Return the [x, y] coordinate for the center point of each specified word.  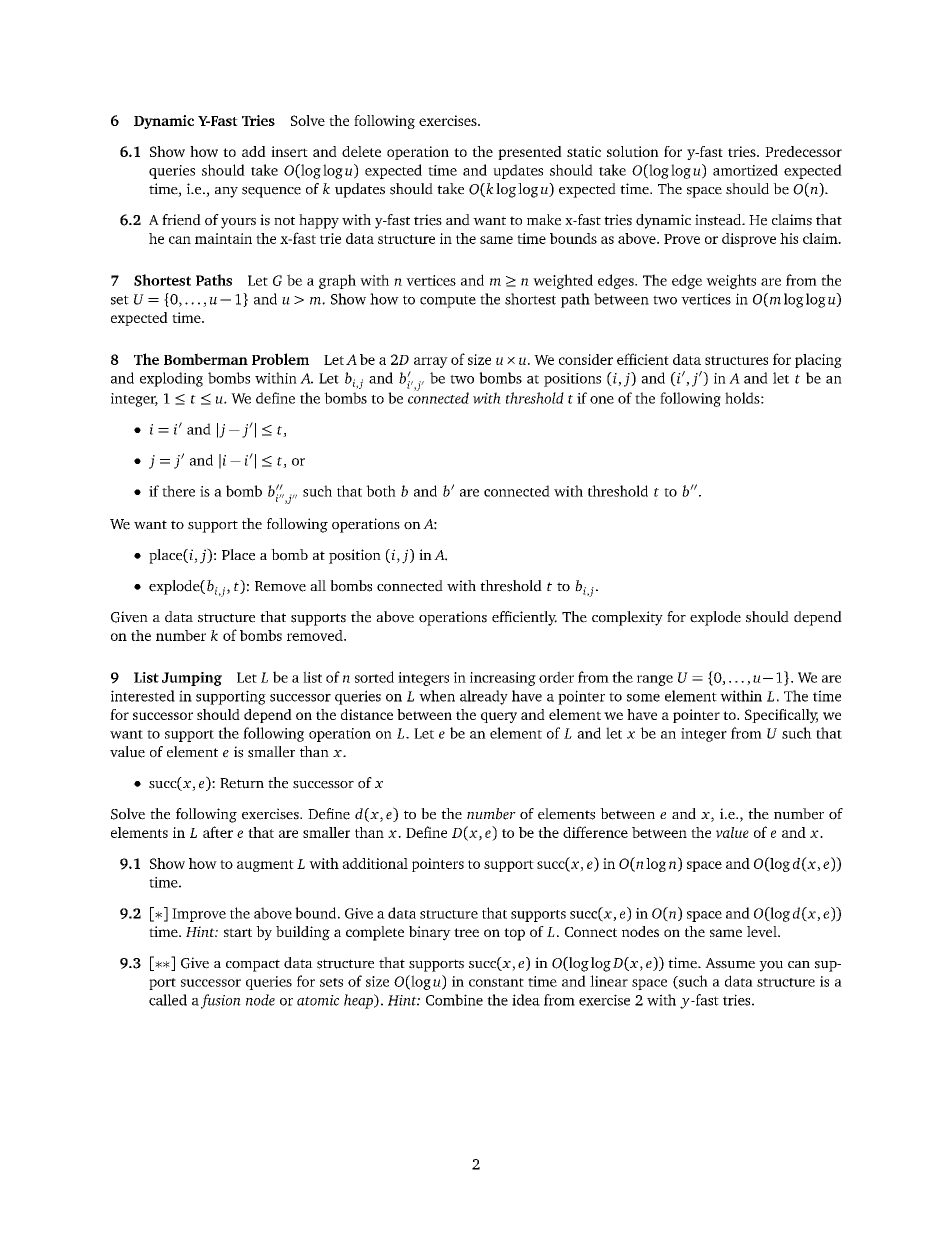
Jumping [192, 679]
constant [496, 982]
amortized [745, 170]
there [178, 491]
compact [253, 965]
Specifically [781, 716]
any [226, 192]
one [602, 400]
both [381, 491]
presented [530, 153]
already [484, 697]
